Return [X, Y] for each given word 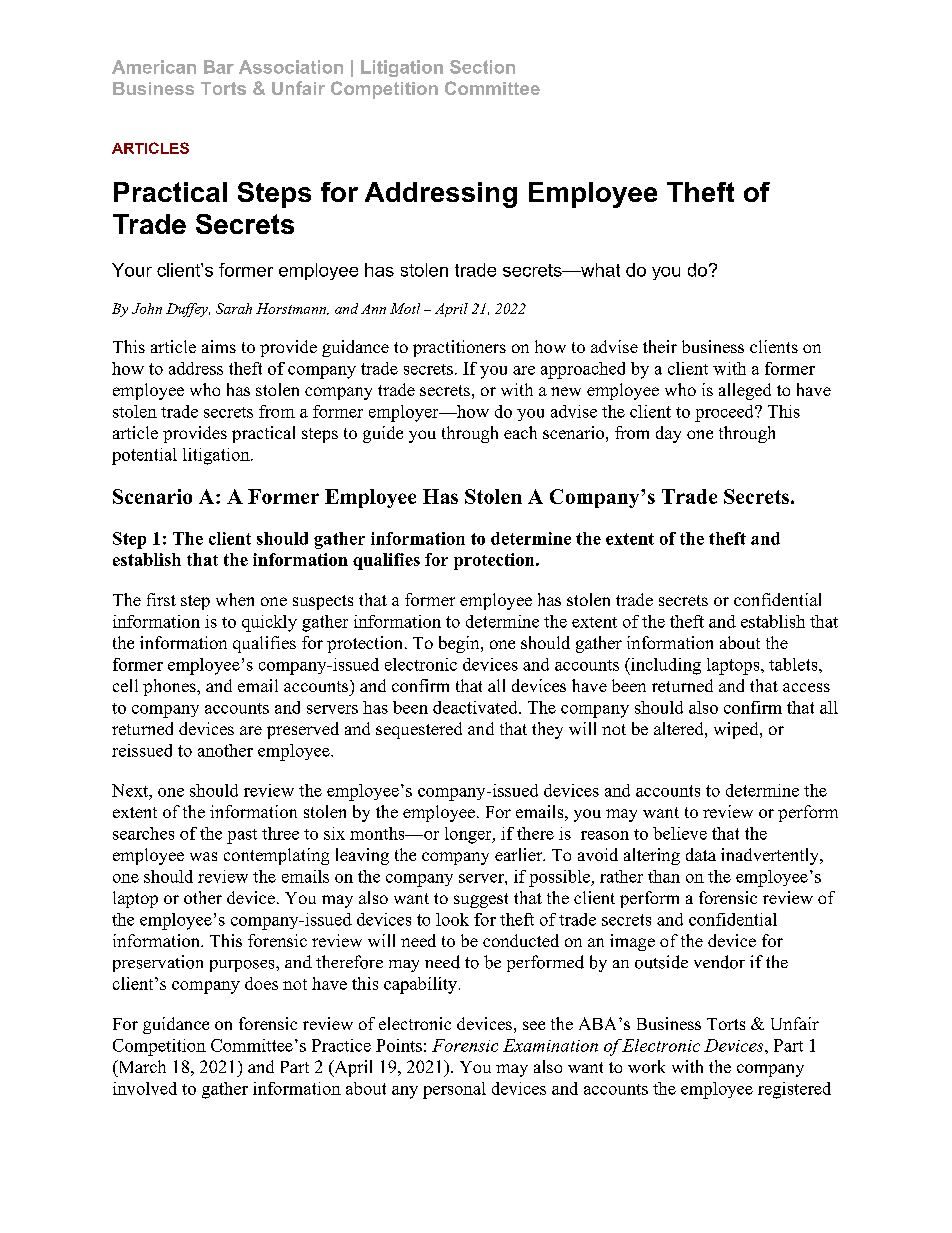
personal [454, 1090]
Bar [219, 67]
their [660, 346]
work [646, 1066]
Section [482, 67]
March [141, 1066]
